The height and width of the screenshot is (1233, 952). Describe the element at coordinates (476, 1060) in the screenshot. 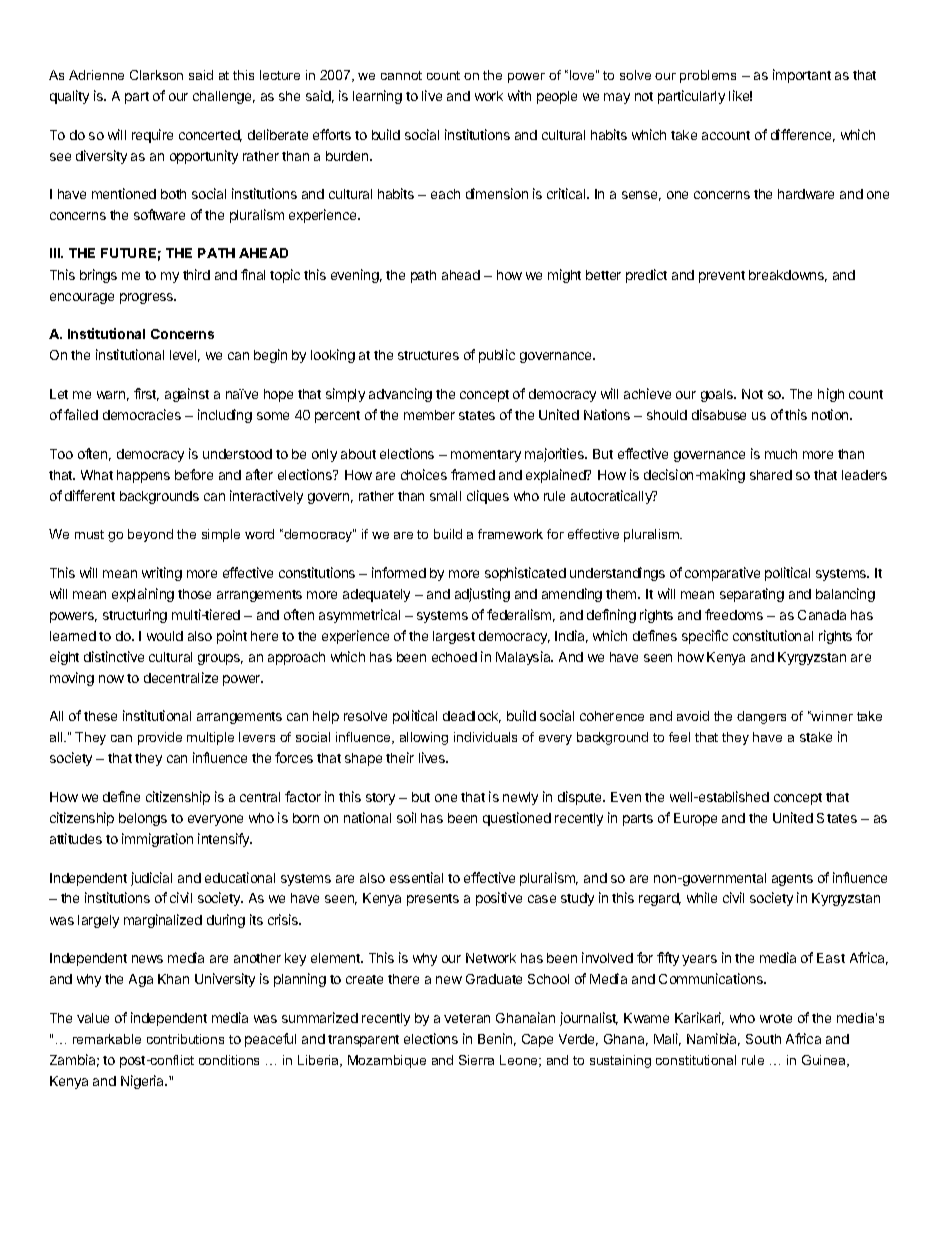

I see `Sierra` at that location.
